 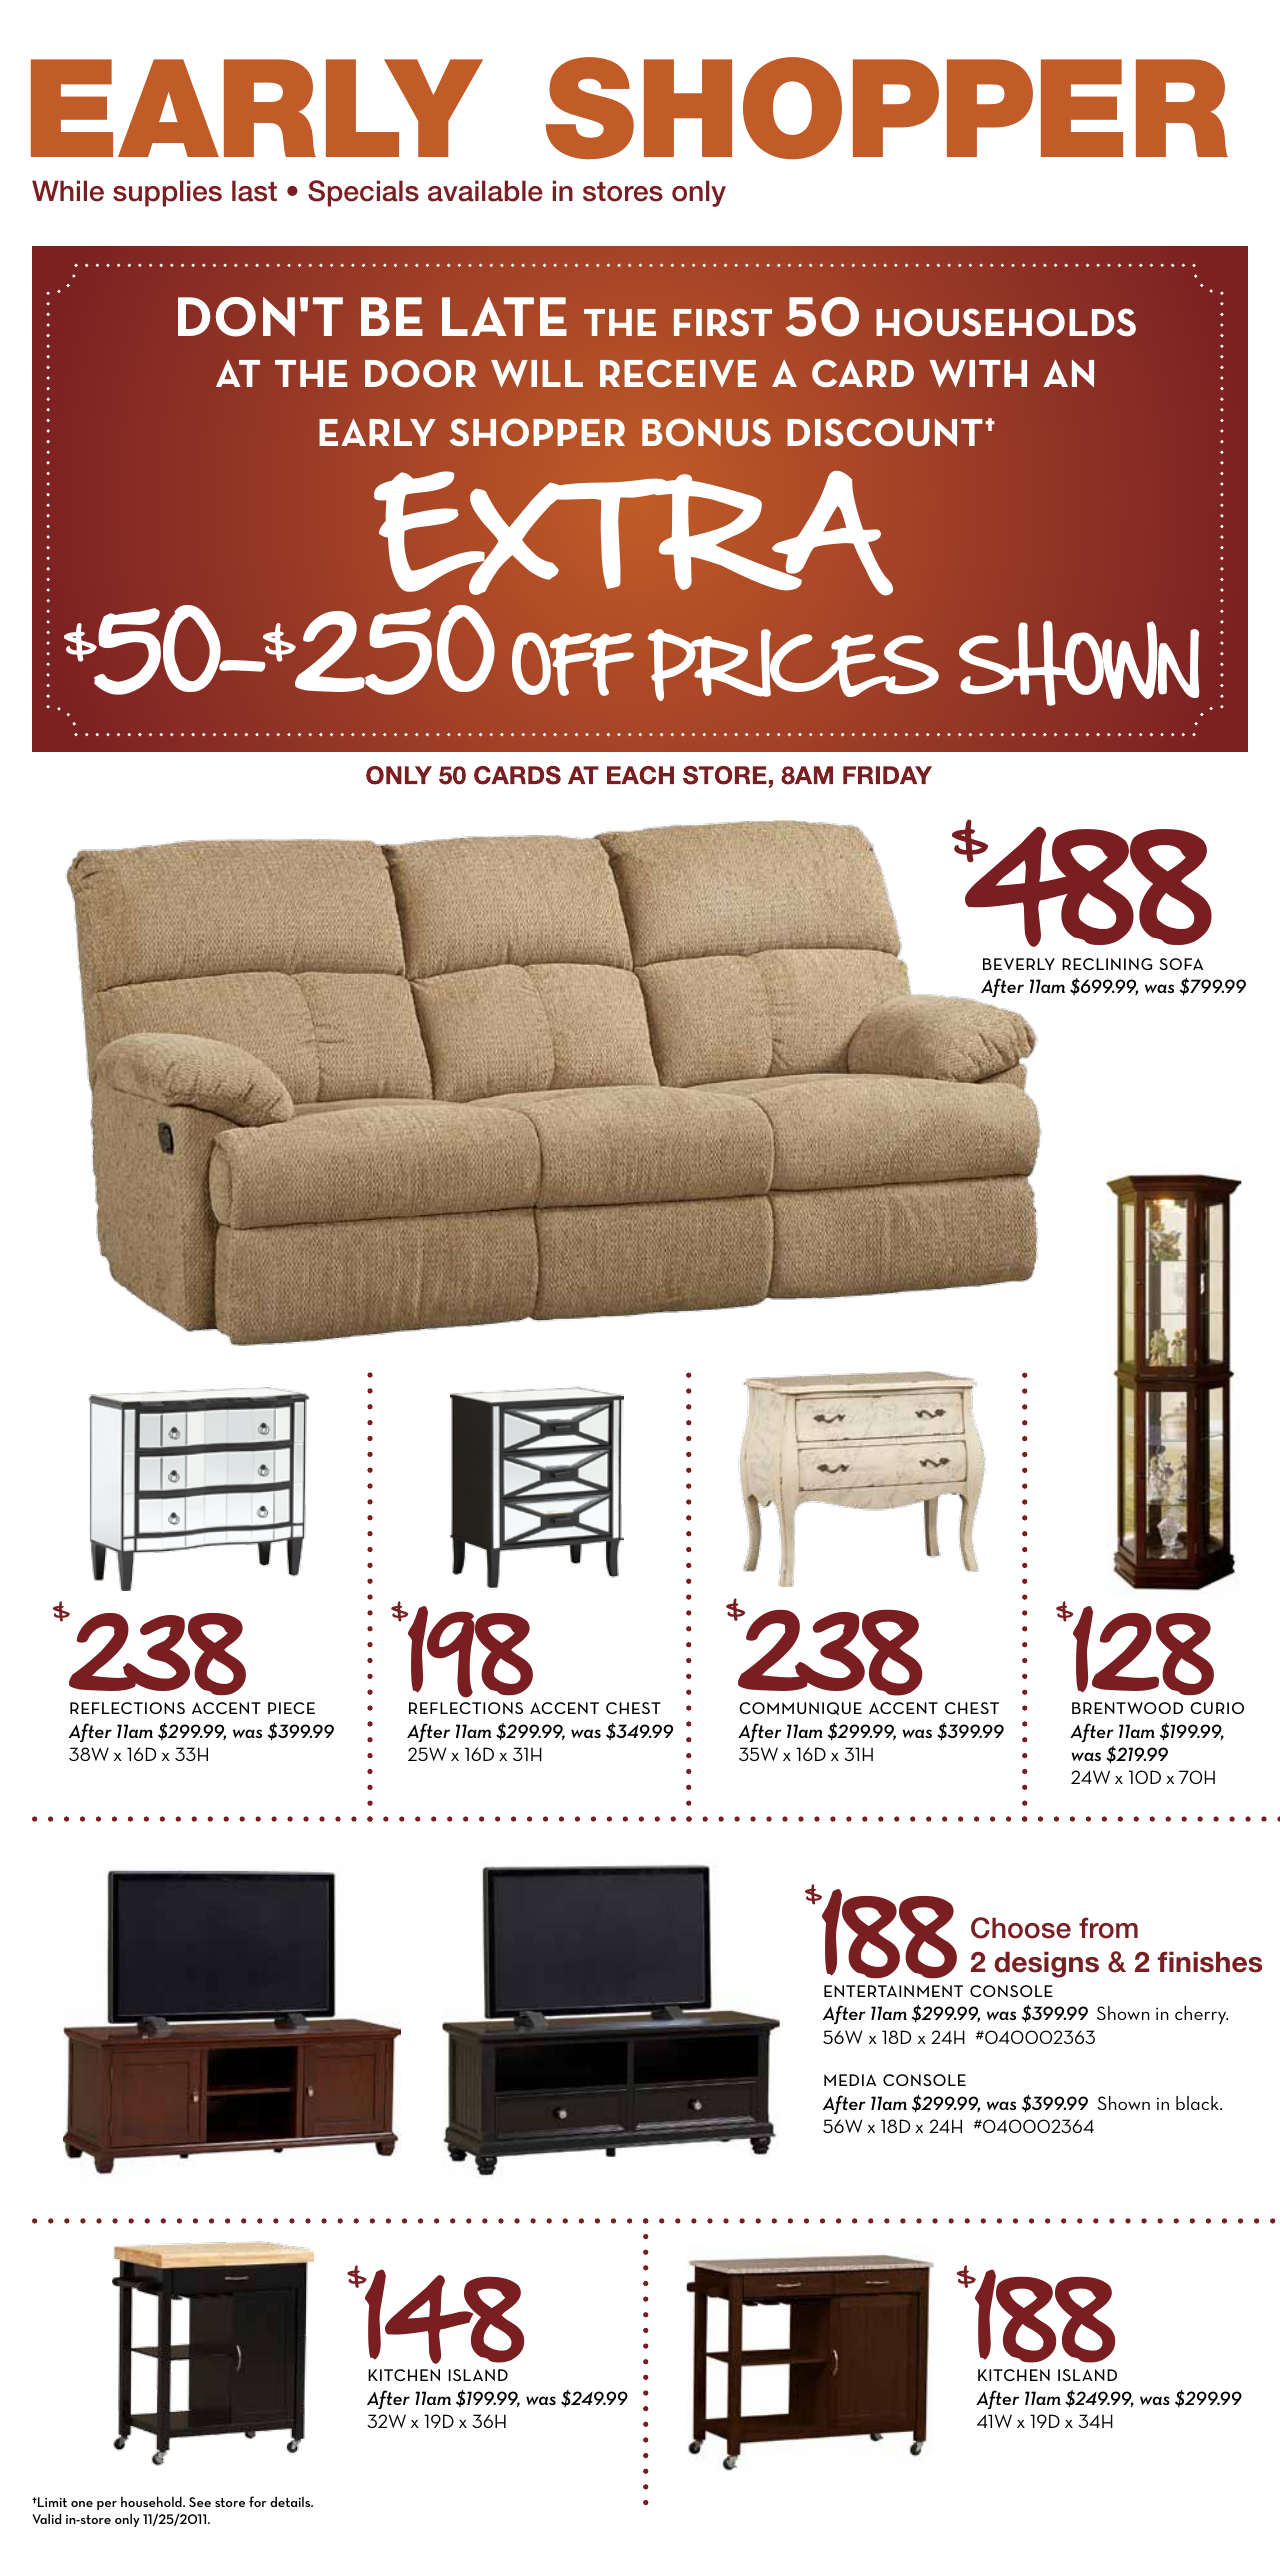 I want to click on brentwood, so click(x=1127, y=1708).
